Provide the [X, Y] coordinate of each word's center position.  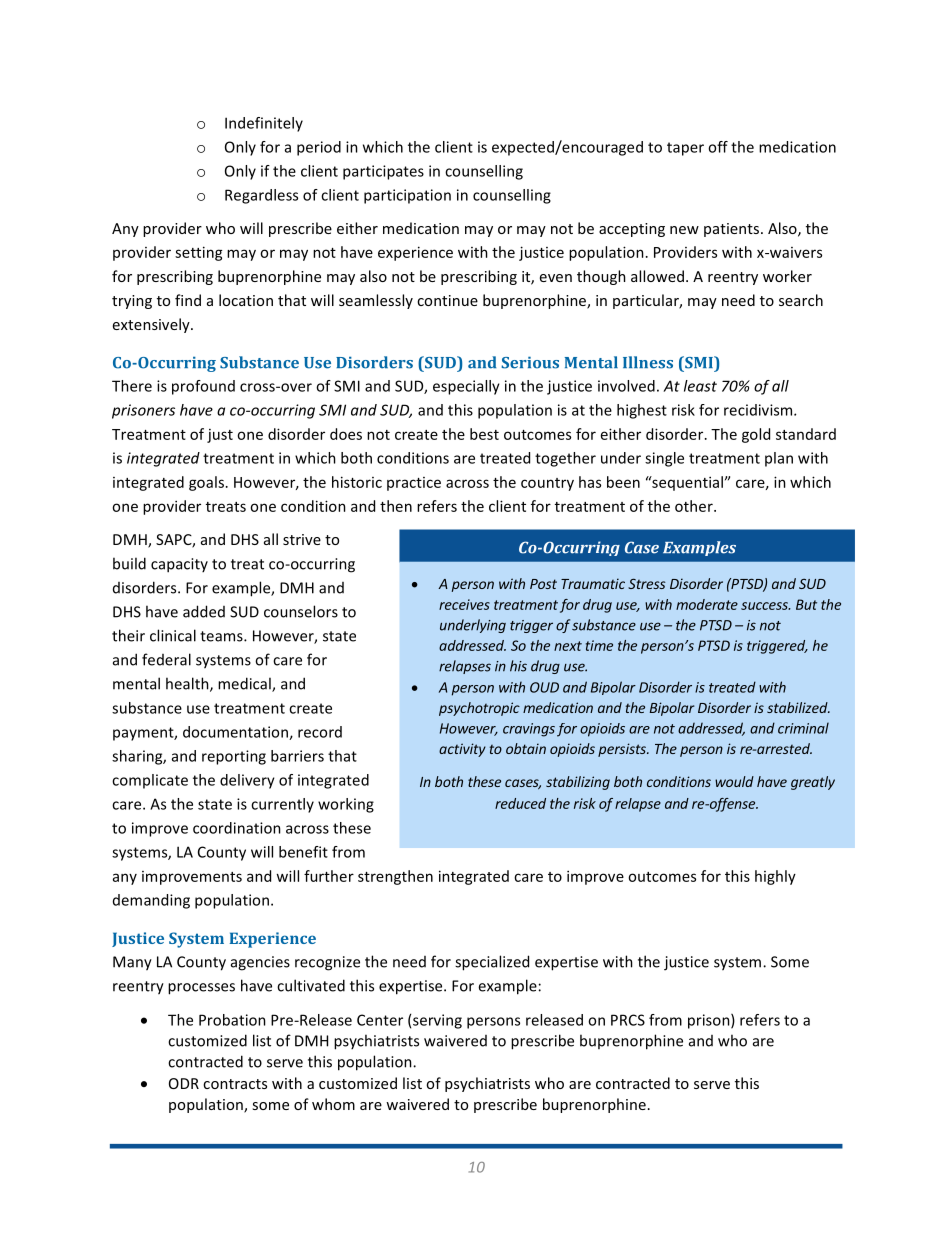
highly [775, 877]
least [700, 386]
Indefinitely [264, 124]
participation [407, 196]
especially [466, 387]
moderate [707, 604]
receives [464, 604]
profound [203, 387]
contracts [235, 1084]
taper [685, 149]
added [204, 611]
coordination [237, 828]
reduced [520, 803]
